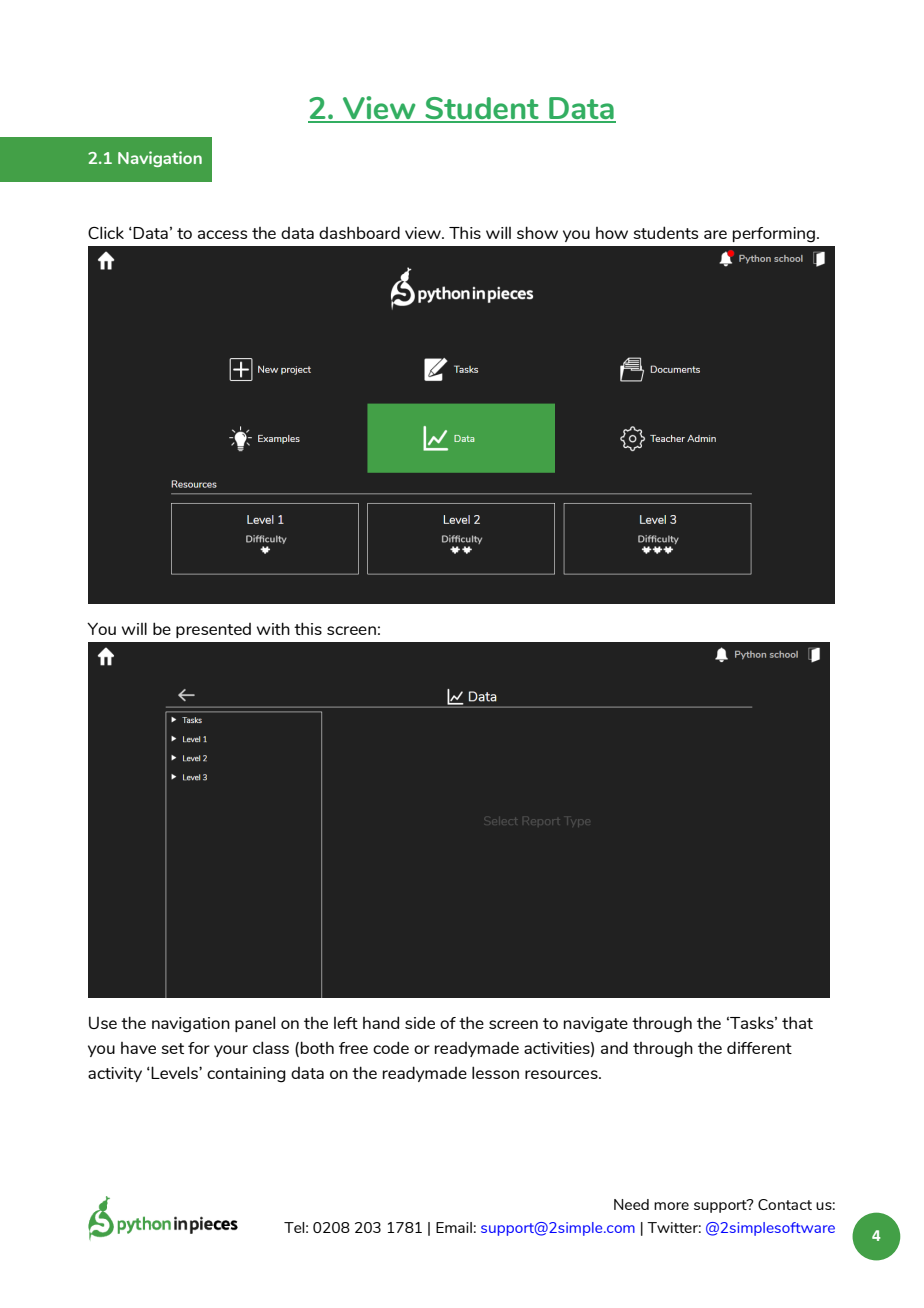 The width and height of the image is (924, 1308). Describe the element at coordinates (774, 235) in the image. I see `performing` at that location.
